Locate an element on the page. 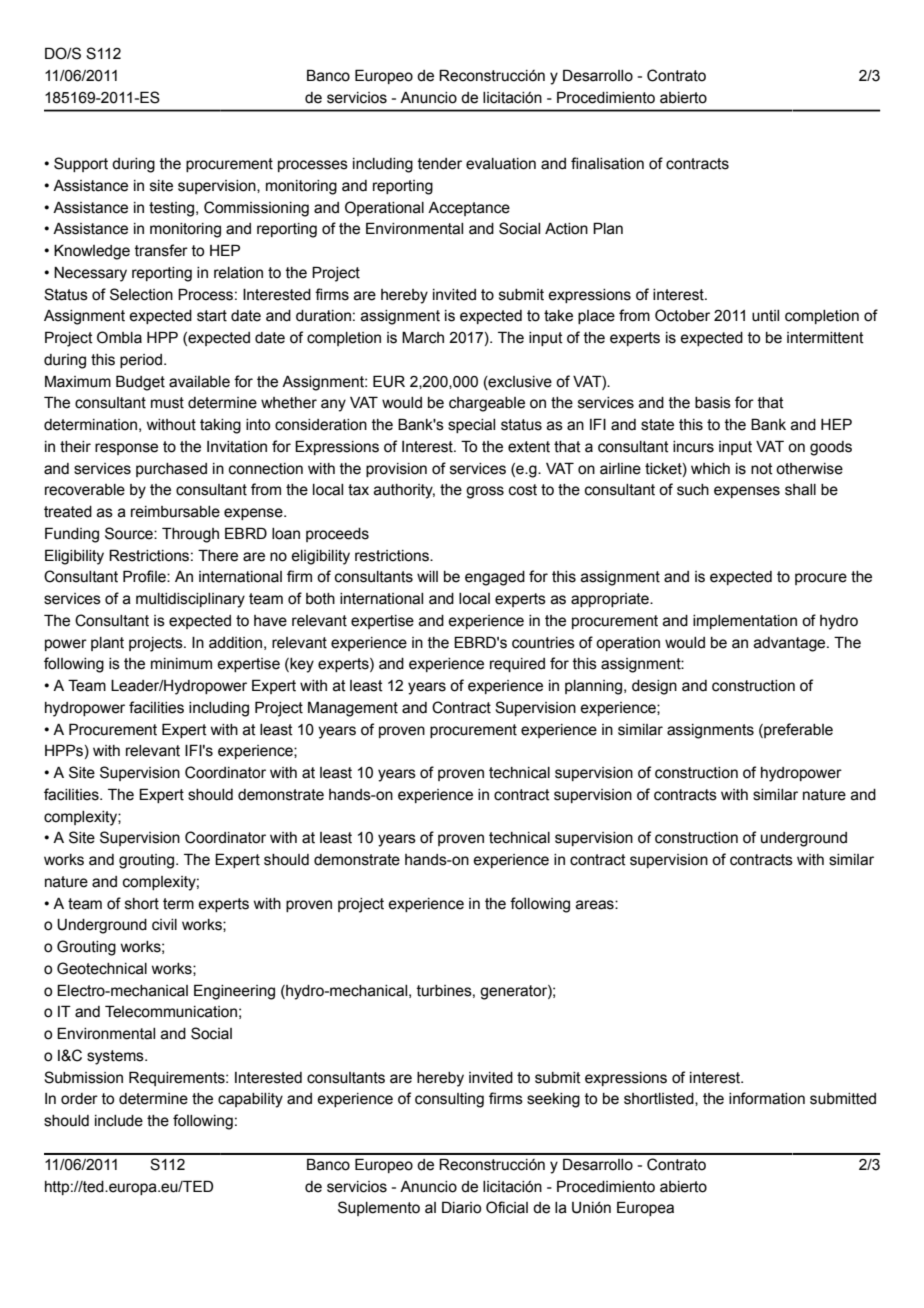 This page has width=924, height=1308. include is located at coordinates (119, 1121).
